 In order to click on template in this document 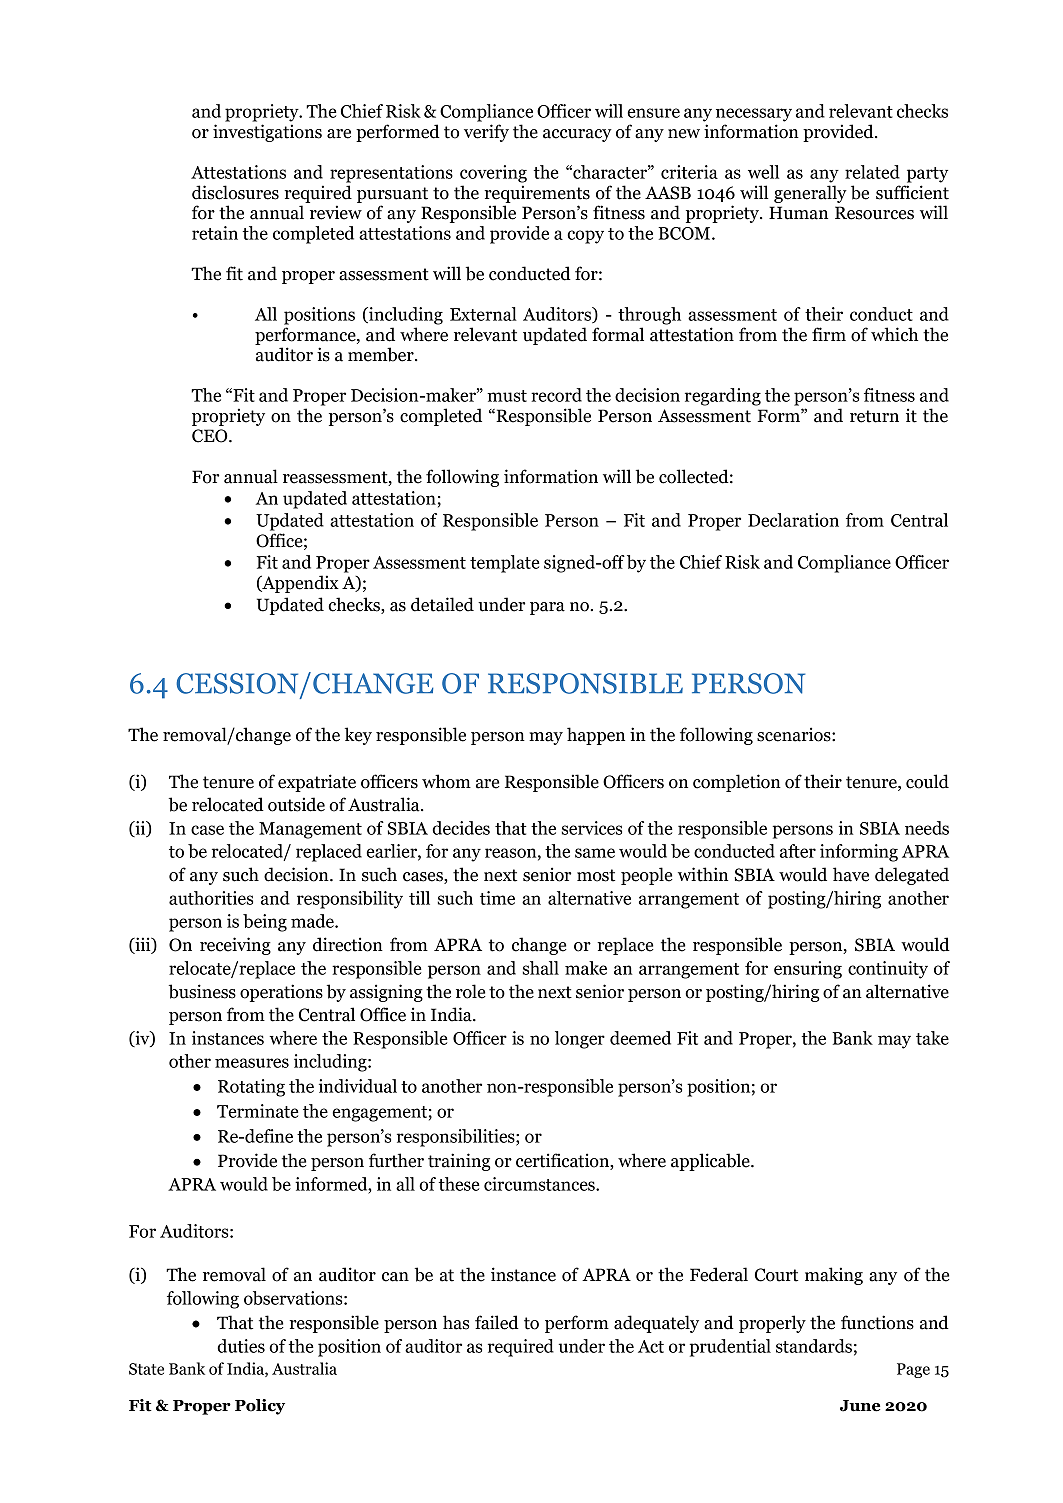, I will do `click(505, 564)`.
